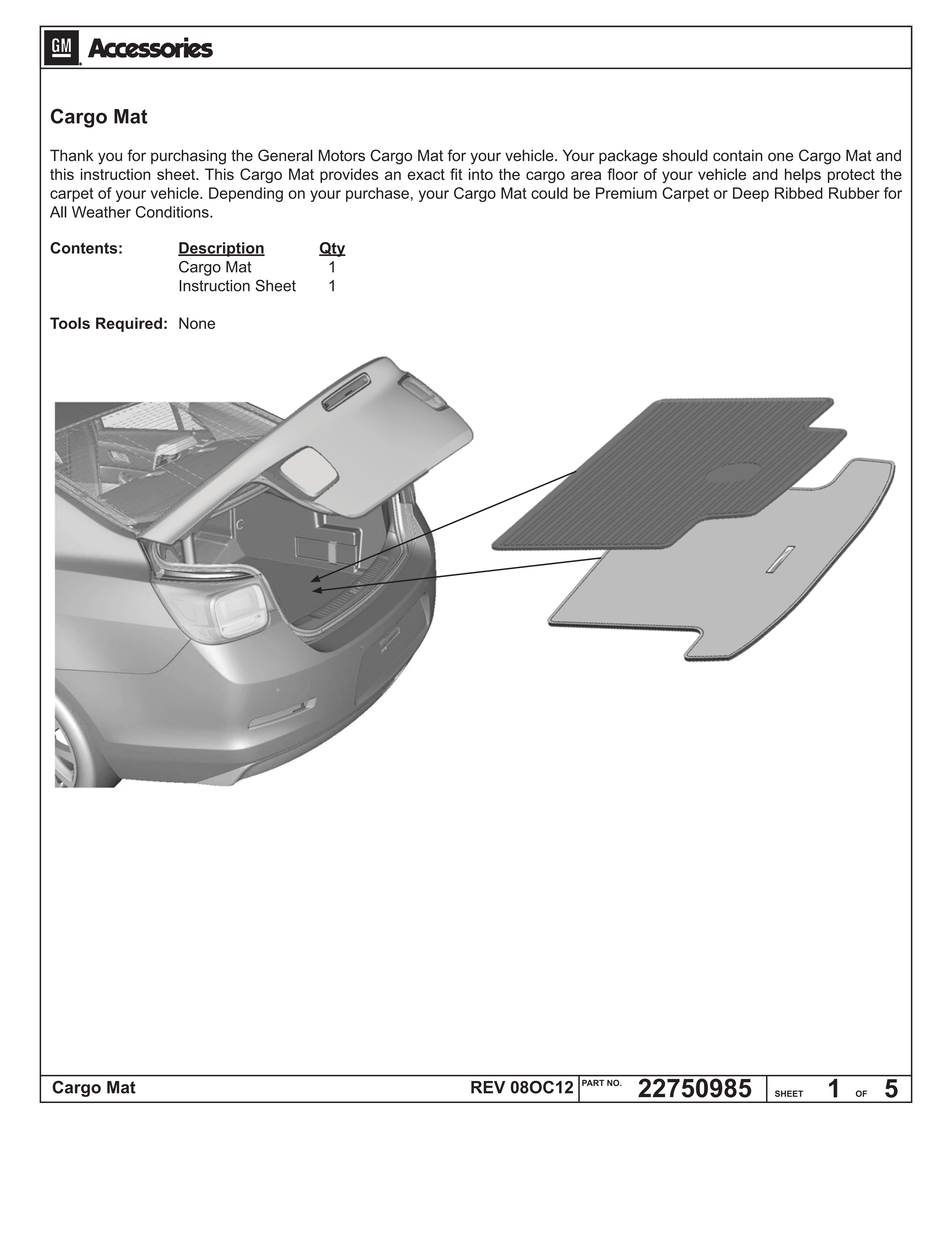 This image has height=1233, width=952. Describe the element at coordinates (221, 249) in the image. I see `Description` at that location.
